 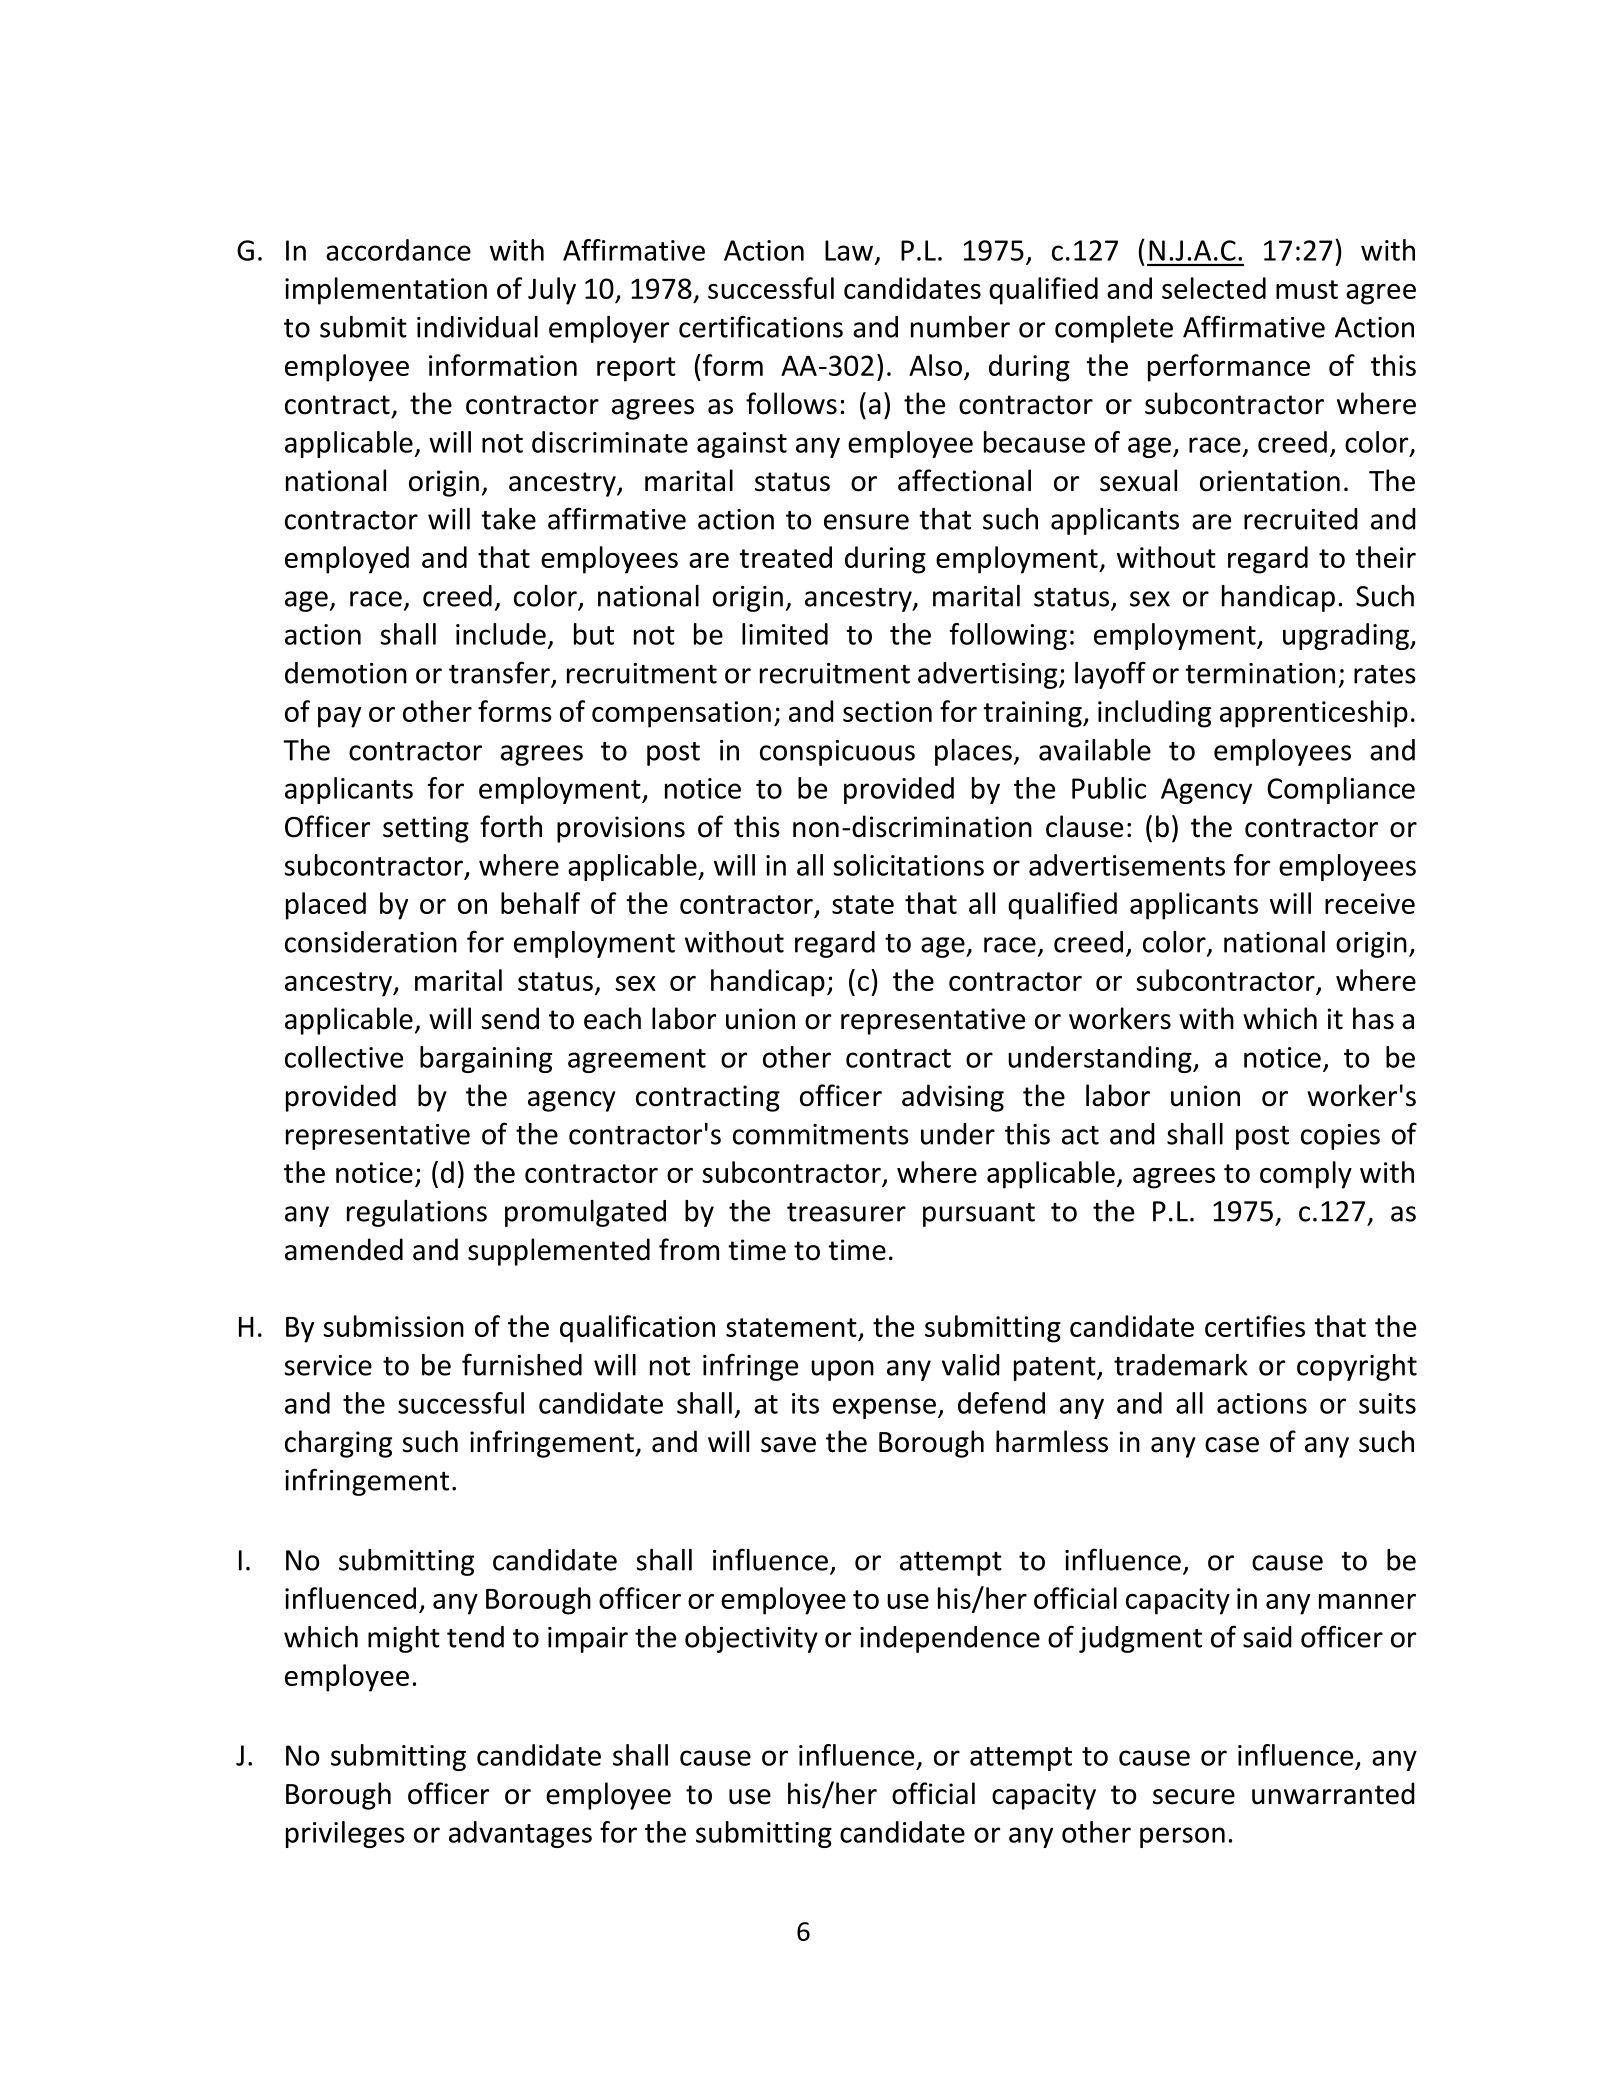 I want to click on setting, so click(x=426, y=829).
